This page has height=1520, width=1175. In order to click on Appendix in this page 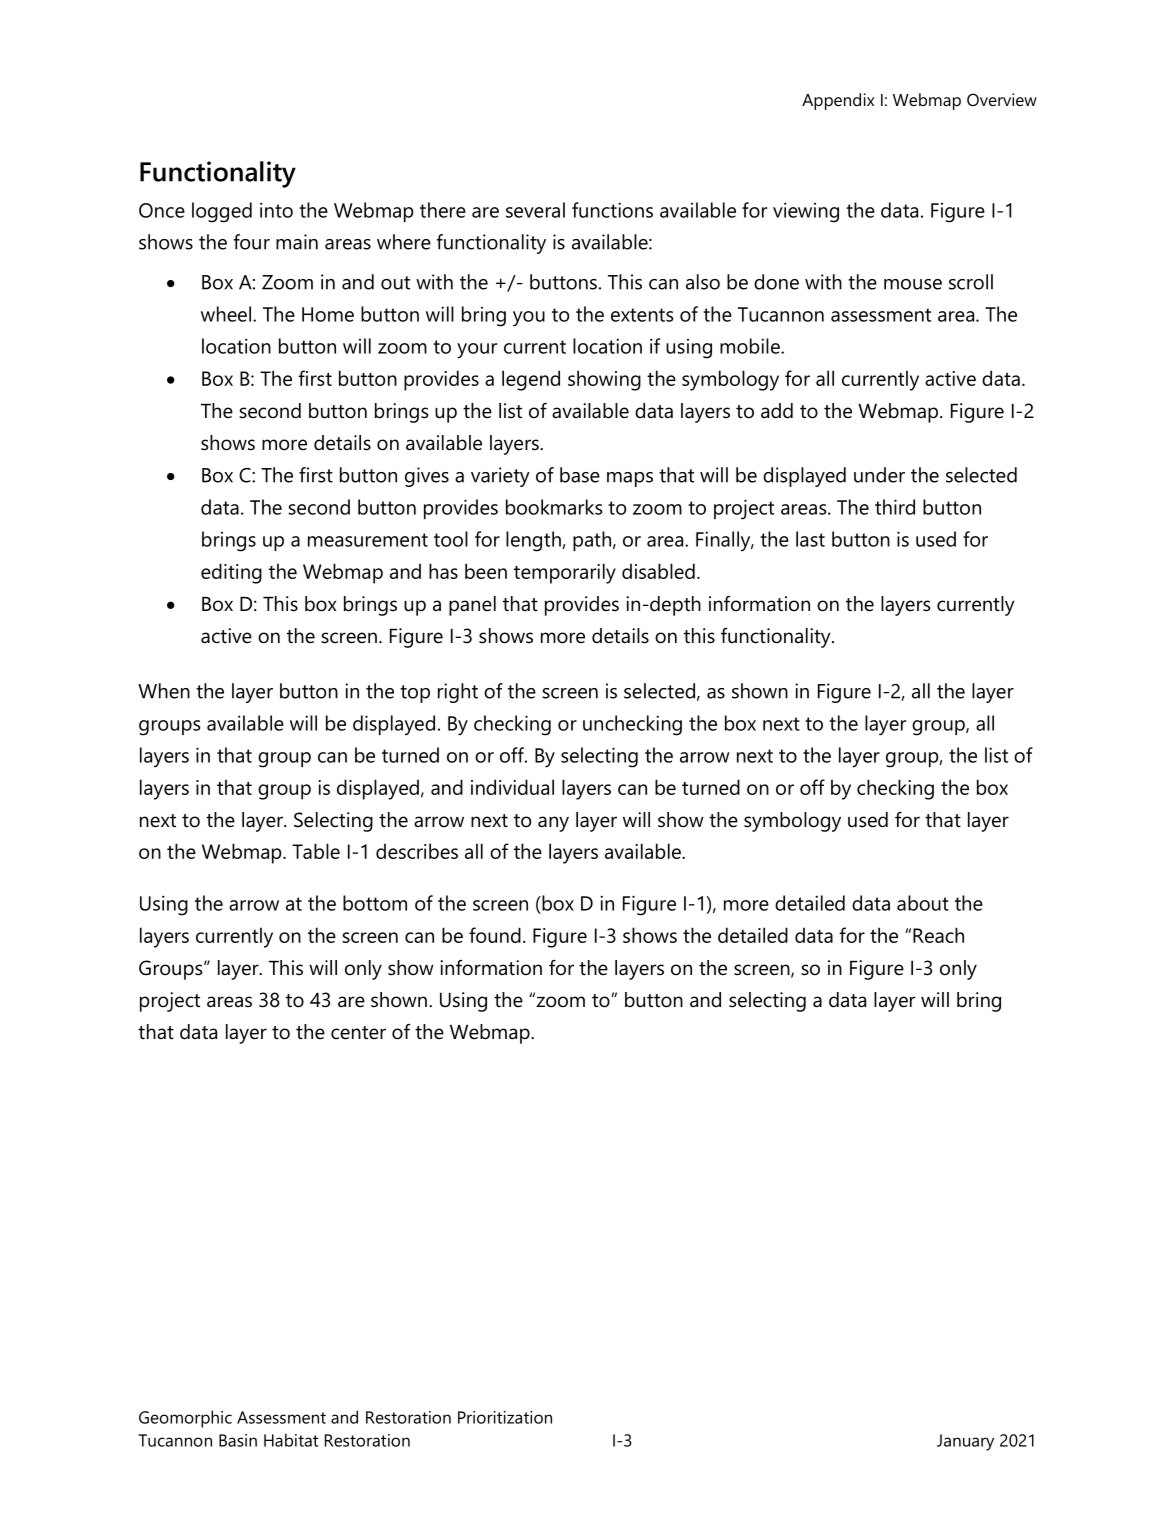, I will do `click(838, 101)`.
